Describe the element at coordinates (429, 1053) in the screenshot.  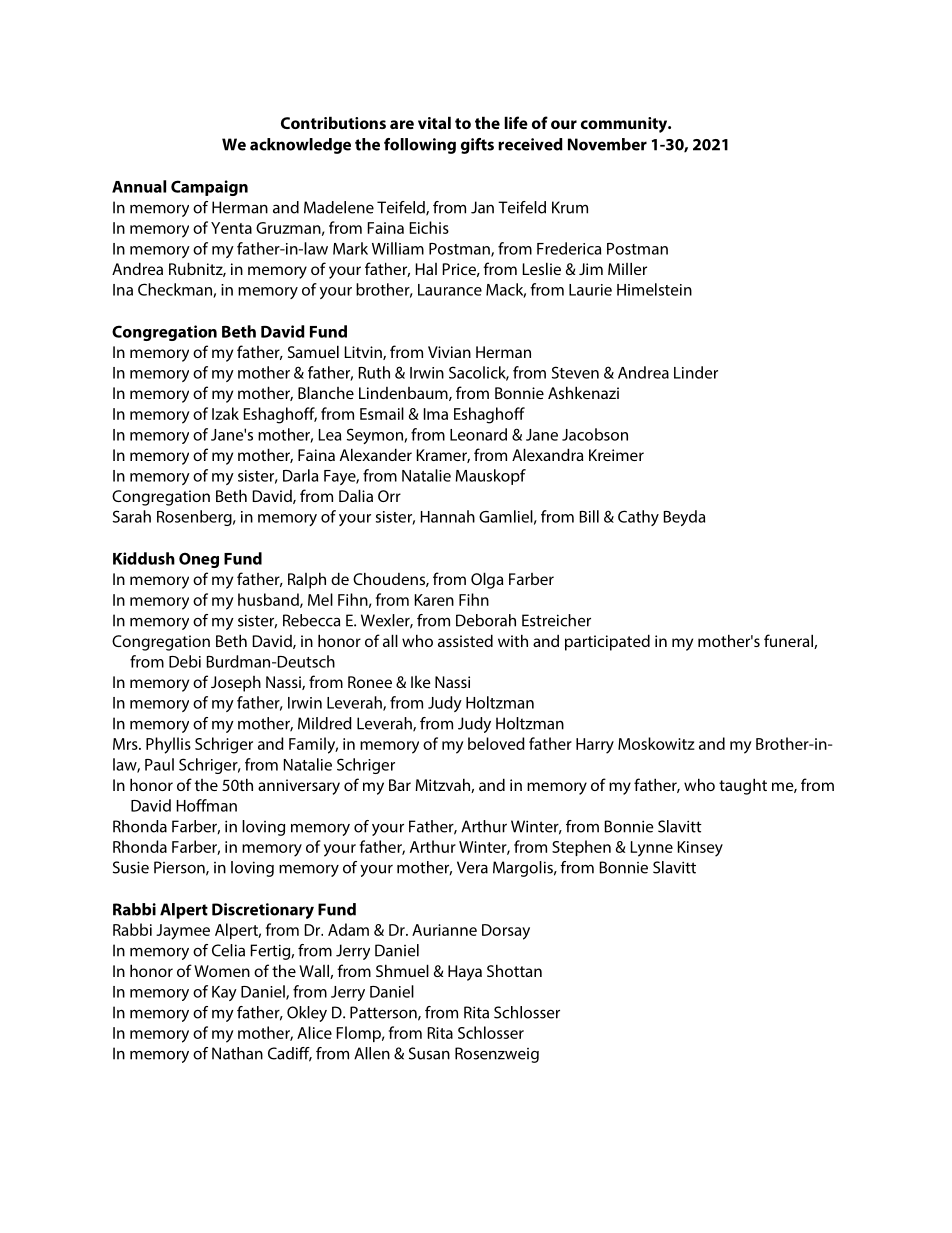
I see `Susan` at that location.
